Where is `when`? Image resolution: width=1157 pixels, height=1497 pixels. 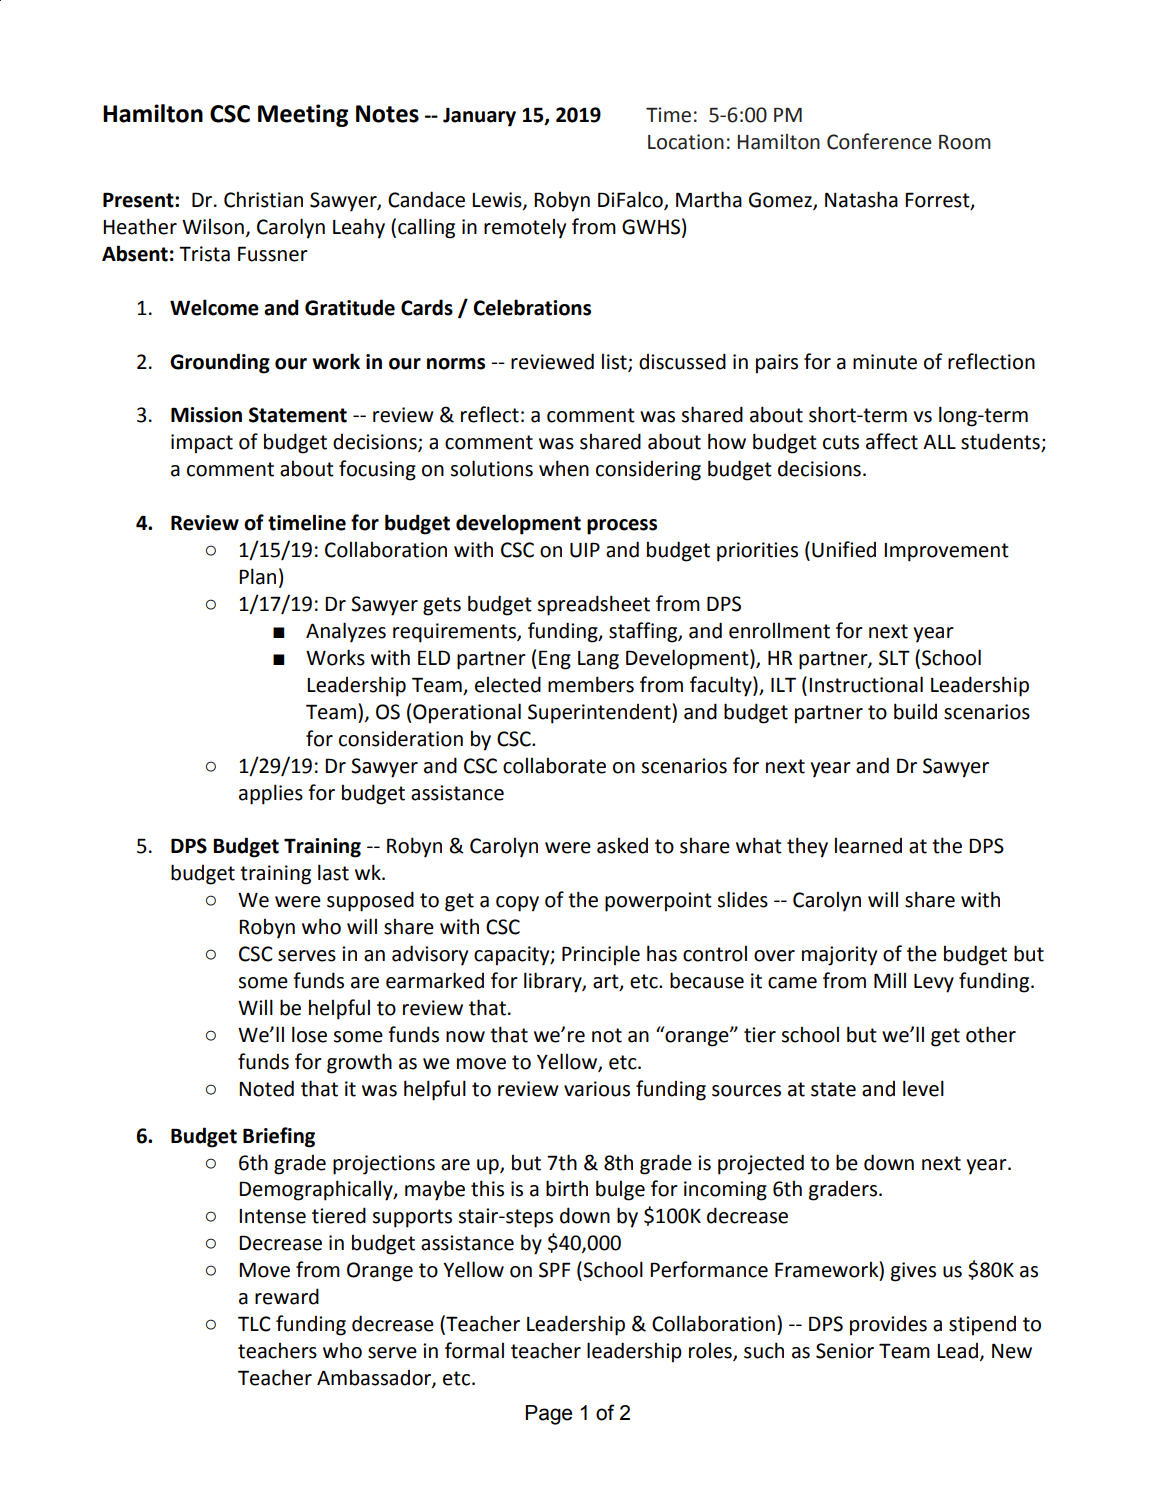
when is located at coordinates (564, 468).
